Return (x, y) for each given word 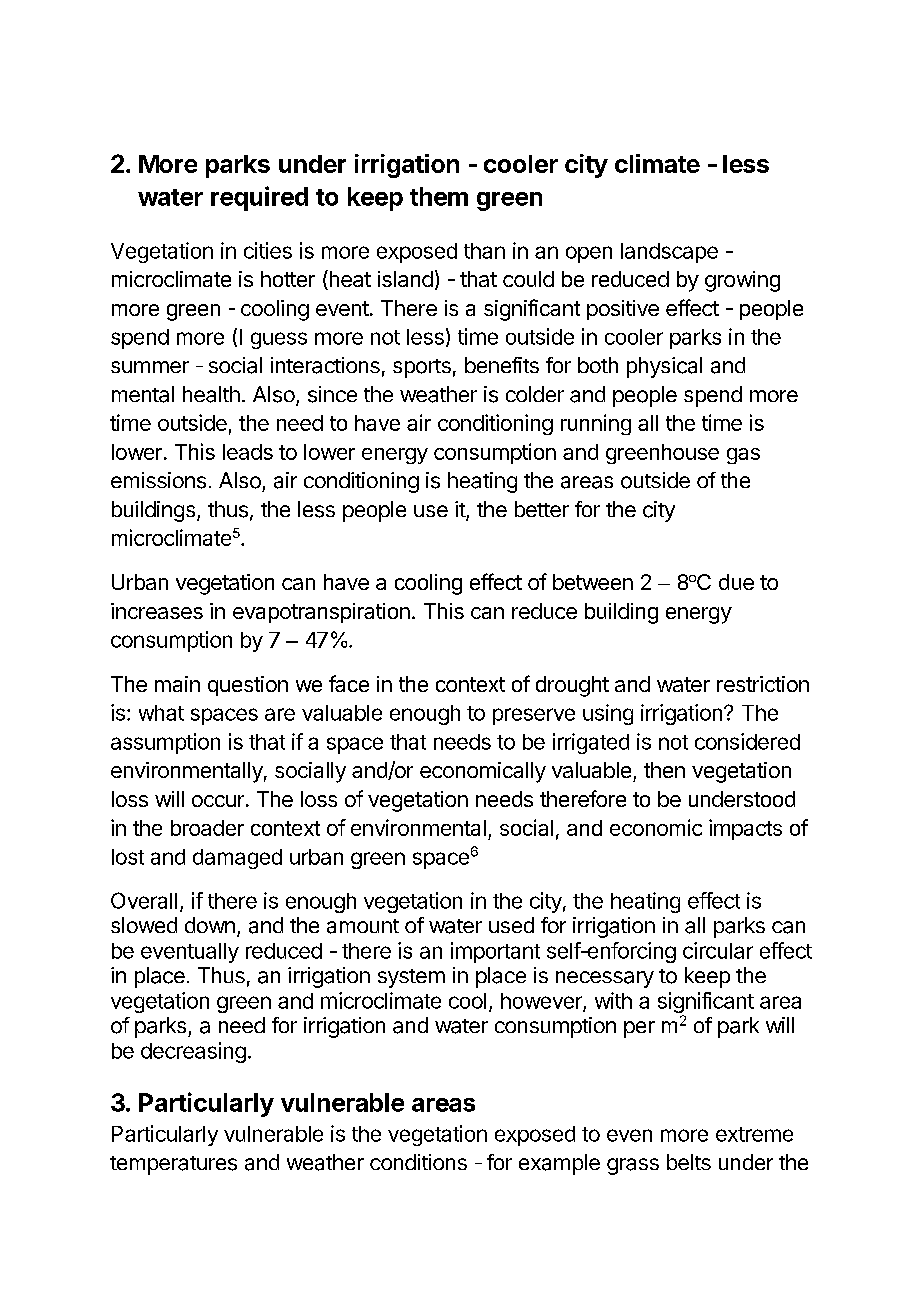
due (736, 582)
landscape (669, 253)
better (542, 509)
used (511, 925)
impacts (745, 829)
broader (207, 828)
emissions (158, 480)
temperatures (173, 1165)
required (259, 198)
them (439, 196)
